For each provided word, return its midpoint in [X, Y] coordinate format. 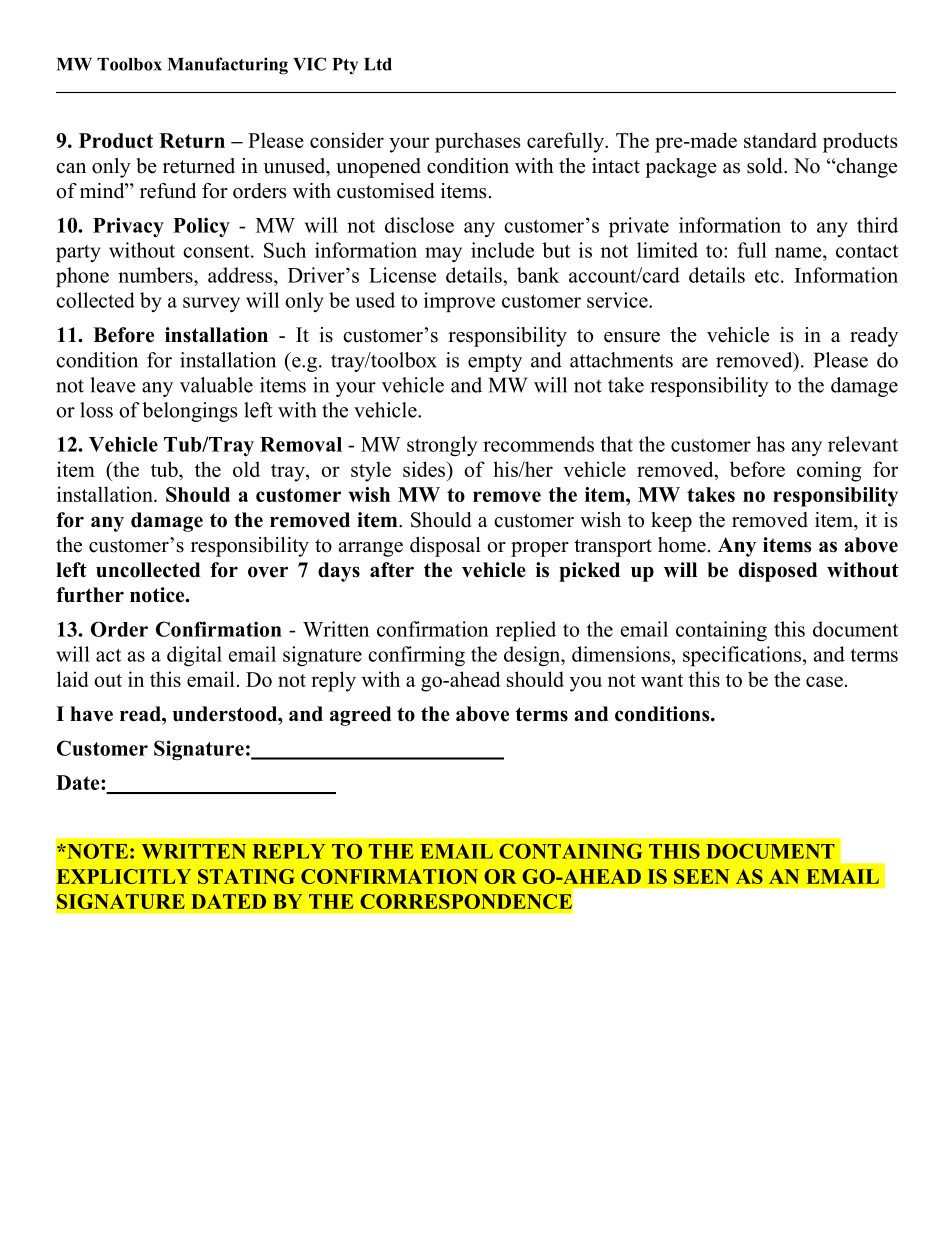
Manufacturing [228, 66]
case [824, 681]
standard [780, 140]
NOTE [96, 851]
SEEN [701, 876]
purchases [477, 142]
